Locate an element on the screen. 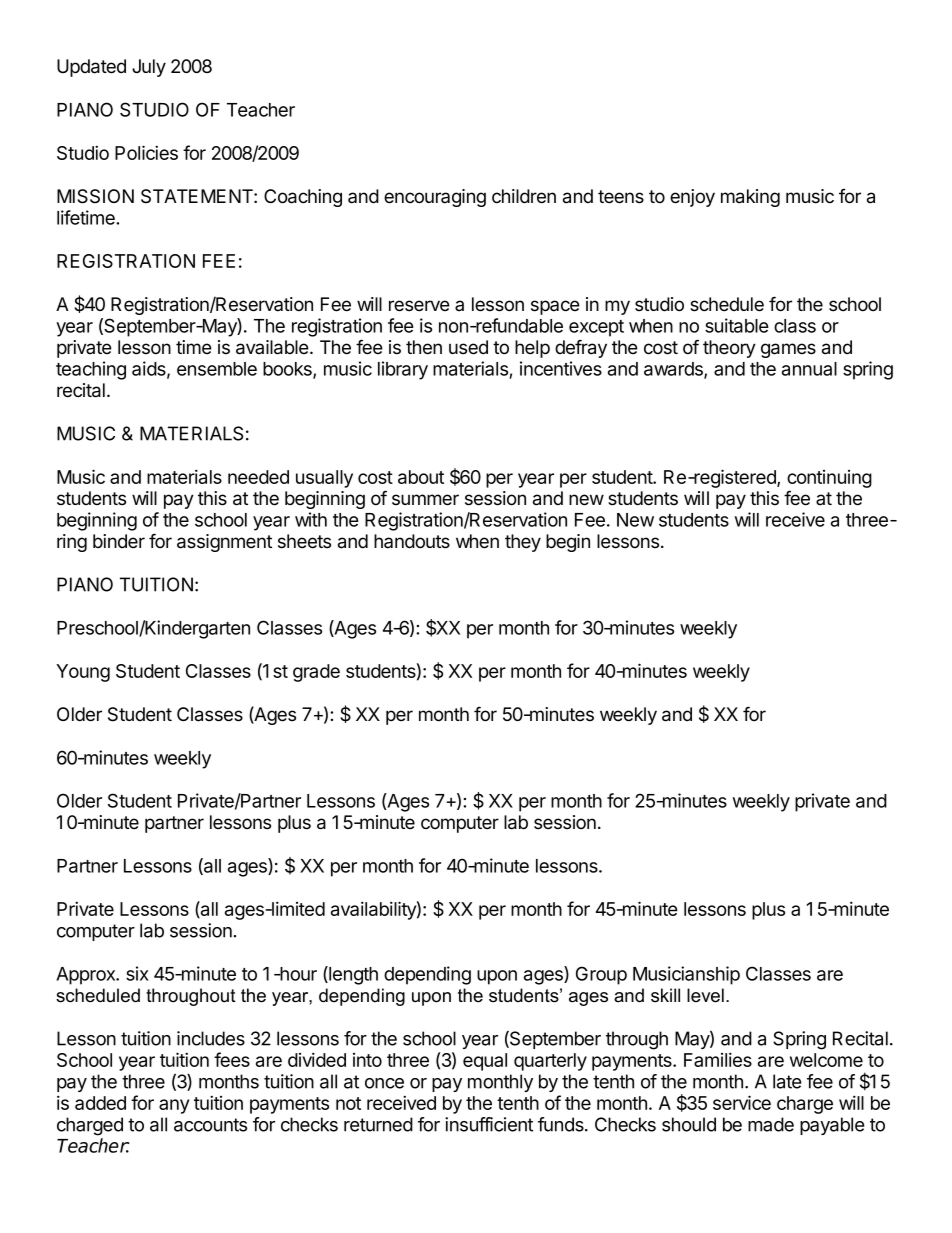 Image resolution: width=952 pixels, height=1233 pixels. ensemble is located at coordinates (217, 369).
